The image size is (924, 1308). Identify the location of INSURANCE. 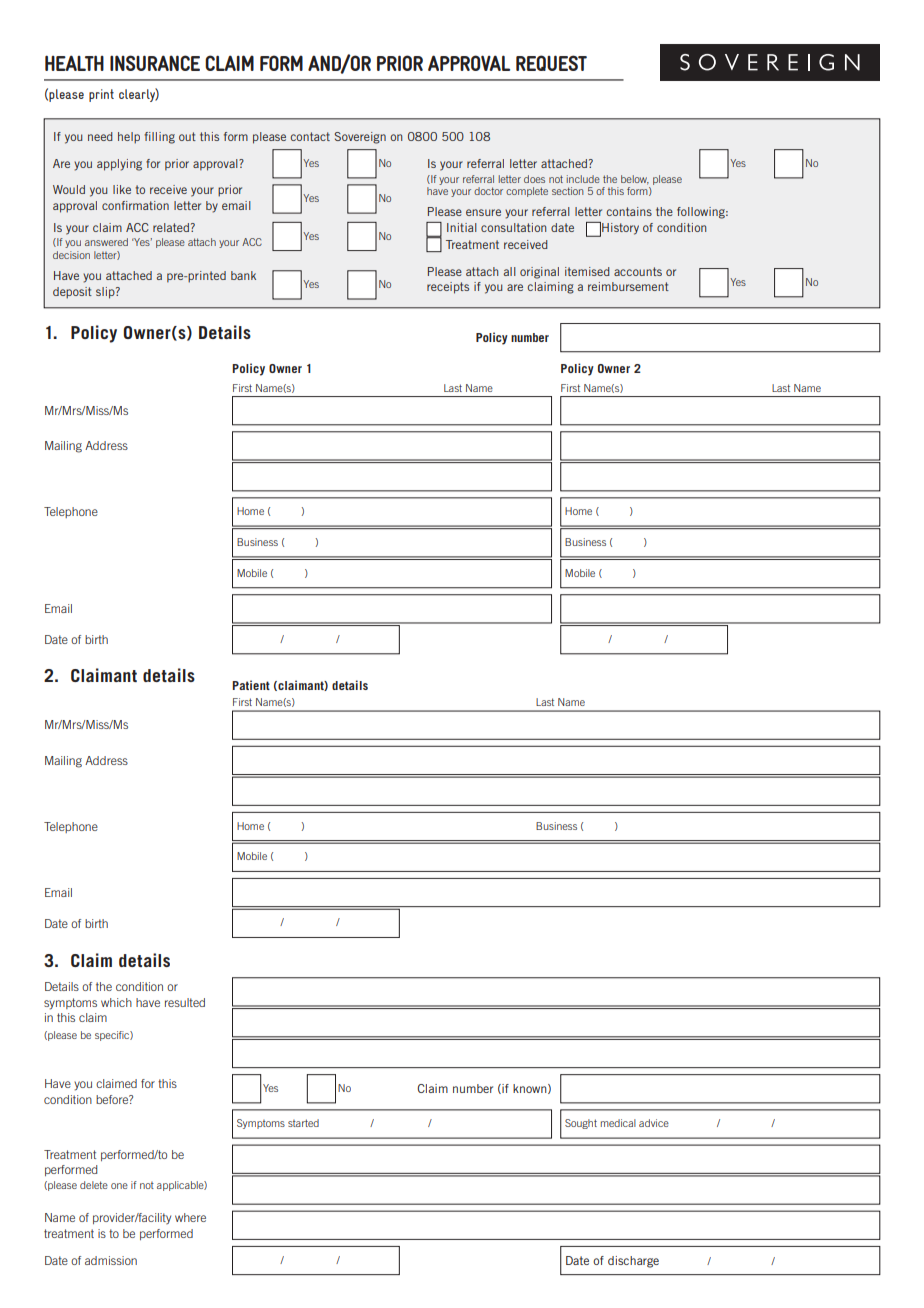
(155, 63).
